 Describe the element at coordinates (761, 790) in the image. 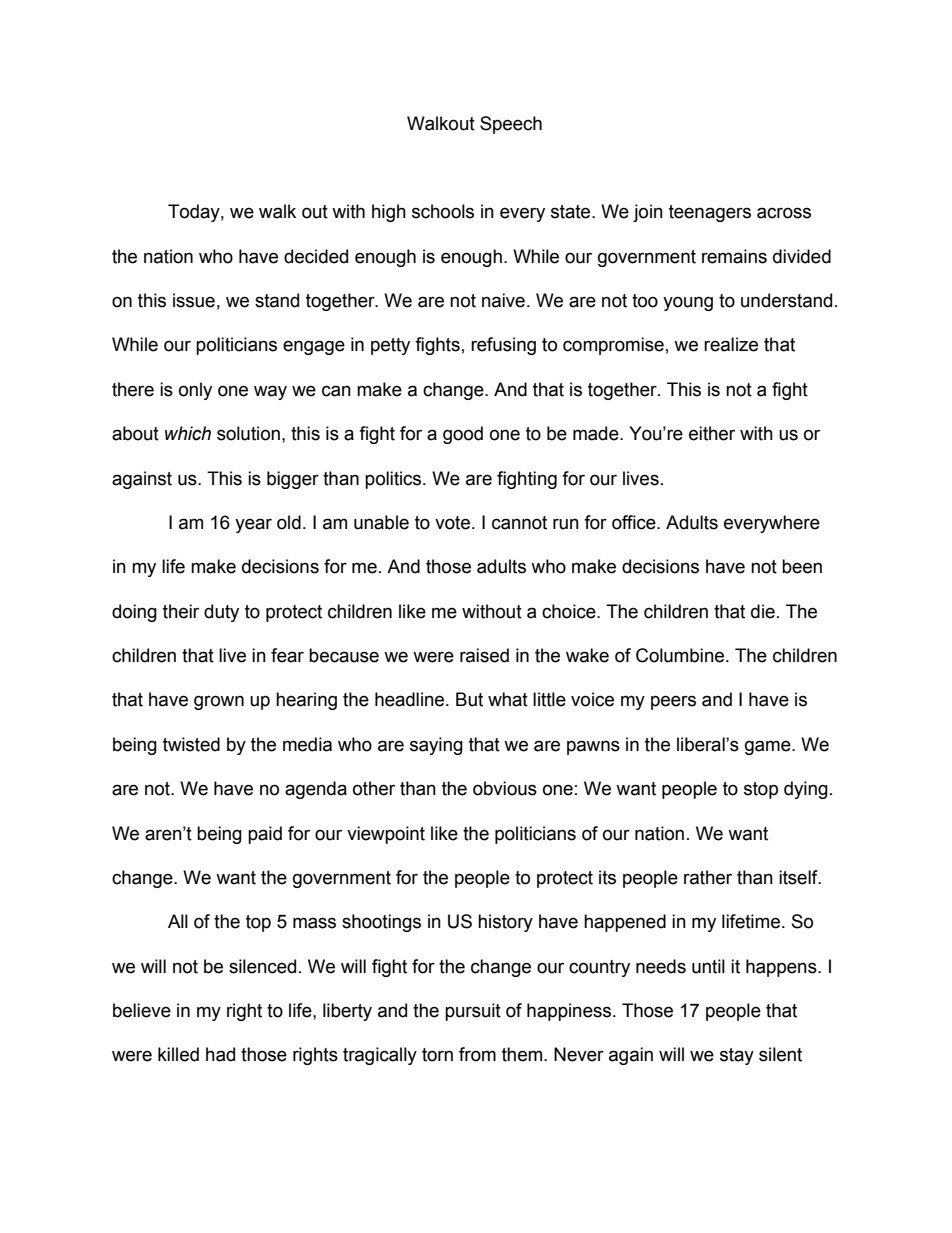

I see `stop` at that location.
